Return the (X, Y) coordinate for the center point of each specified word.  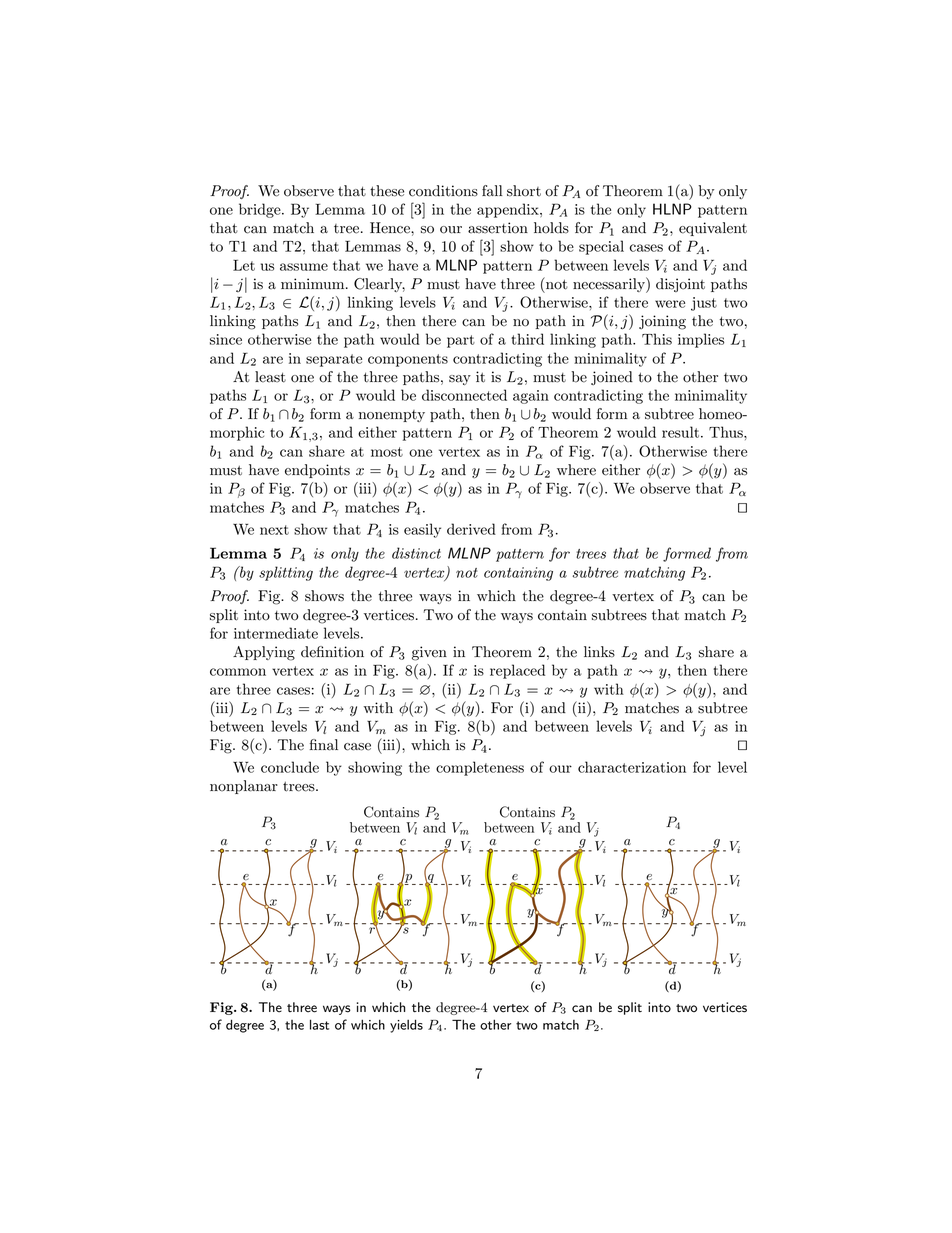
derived (471, 529)
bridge (261, 210)
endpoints (317, 471)
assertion (498, 228)
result (680, 432)
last (319, 1024)
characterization (632, 767)
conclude (290, 767)
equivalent (713, 229)
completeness (480, 768)
